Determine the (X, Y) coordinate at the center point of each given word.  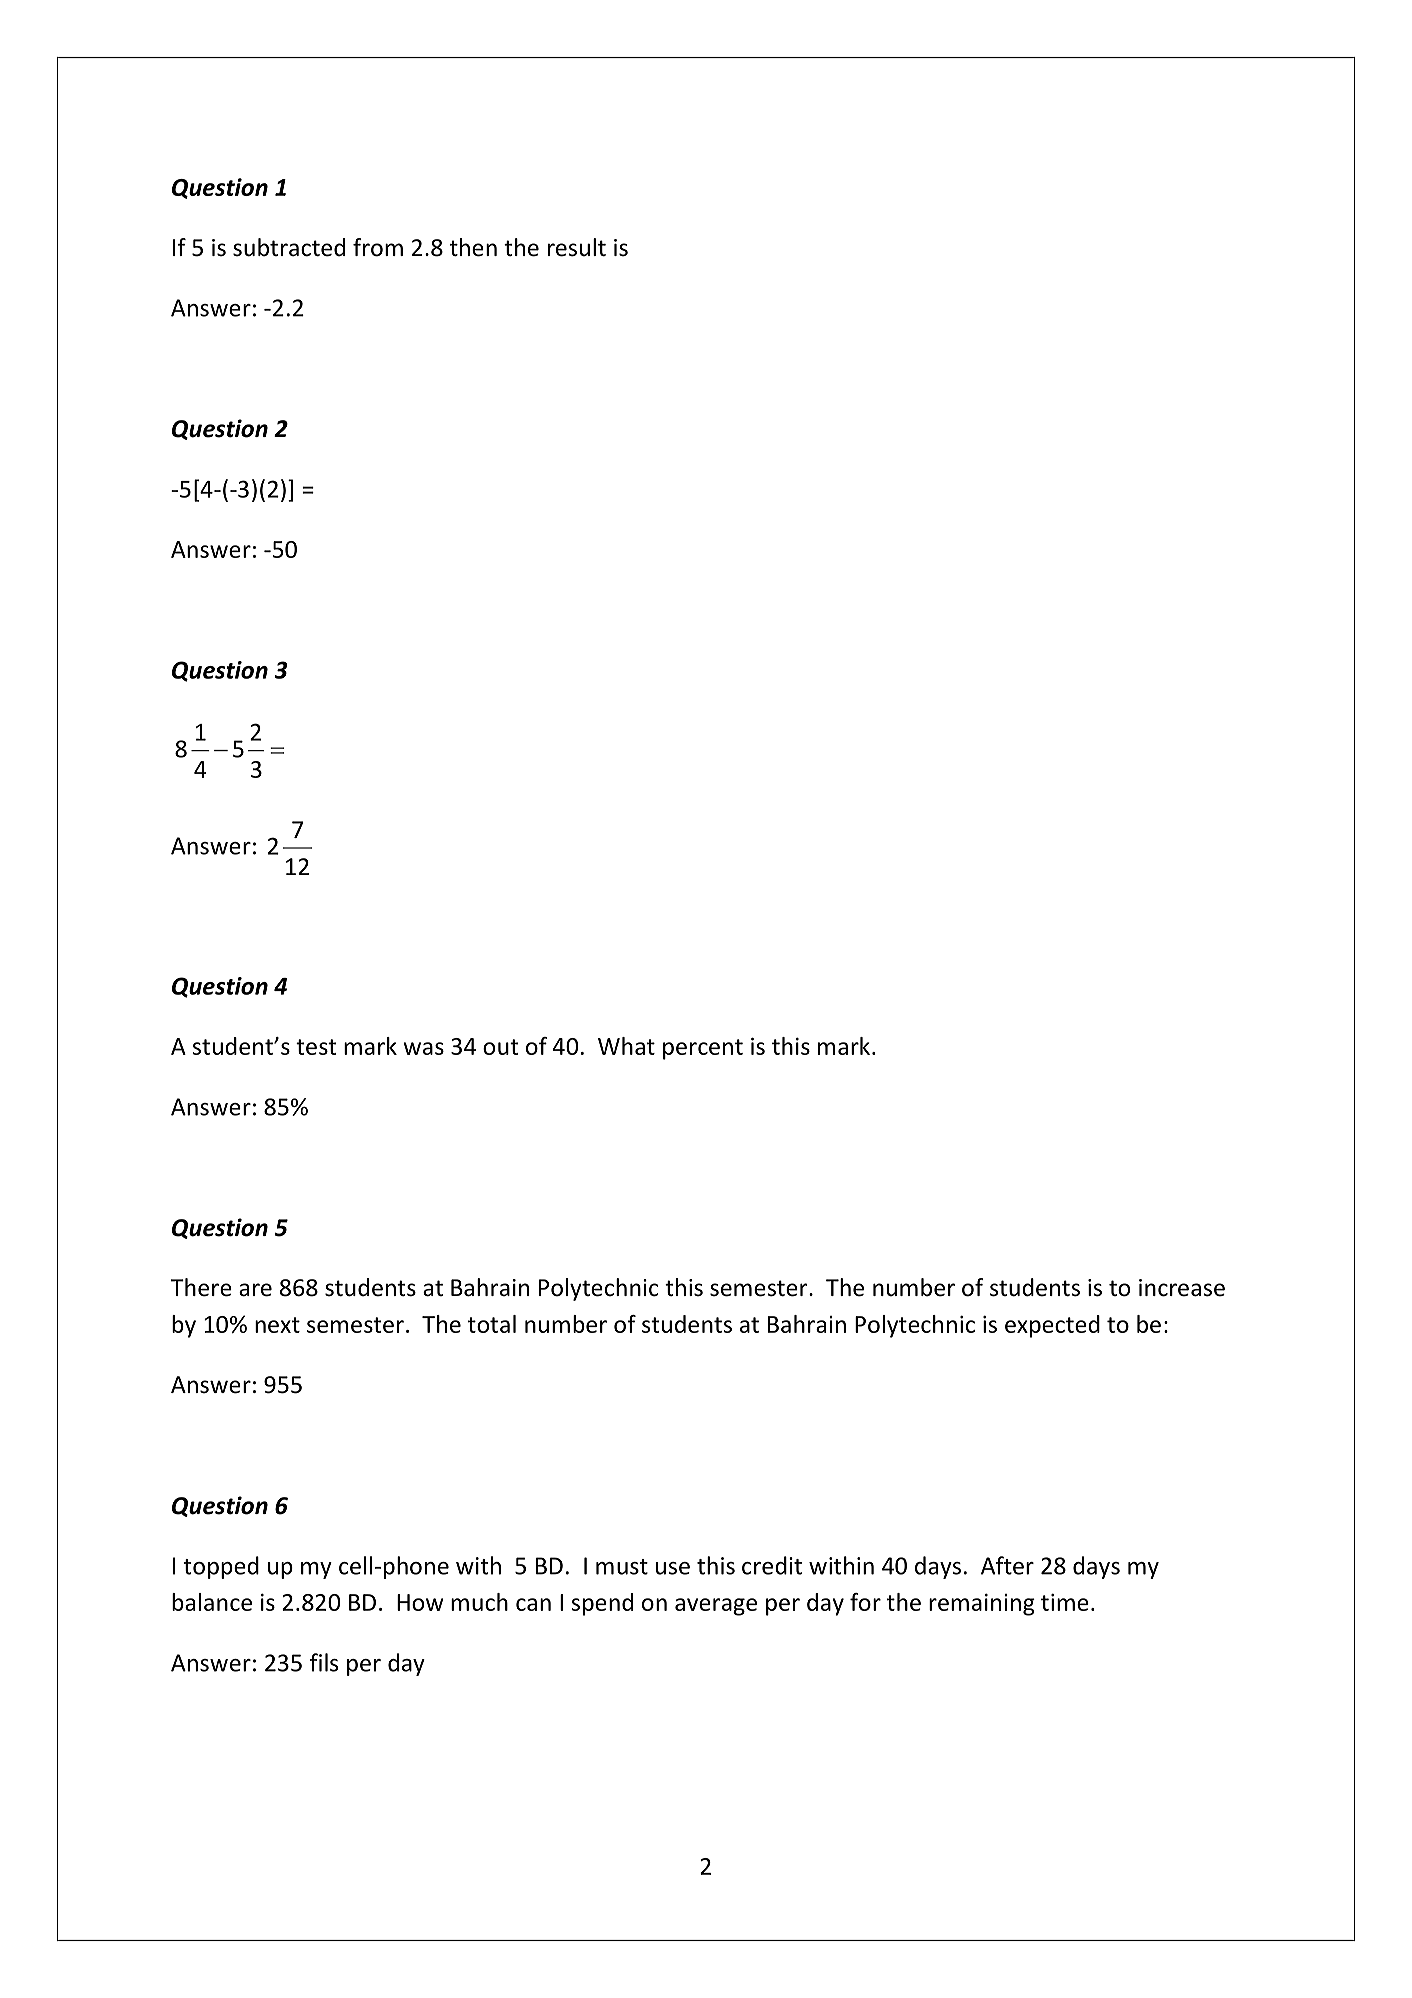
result (577, 247)
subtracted (289, 247)
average (716, 1607)
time (1065, 1602)
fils (324, 1662)
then (473, 247)
